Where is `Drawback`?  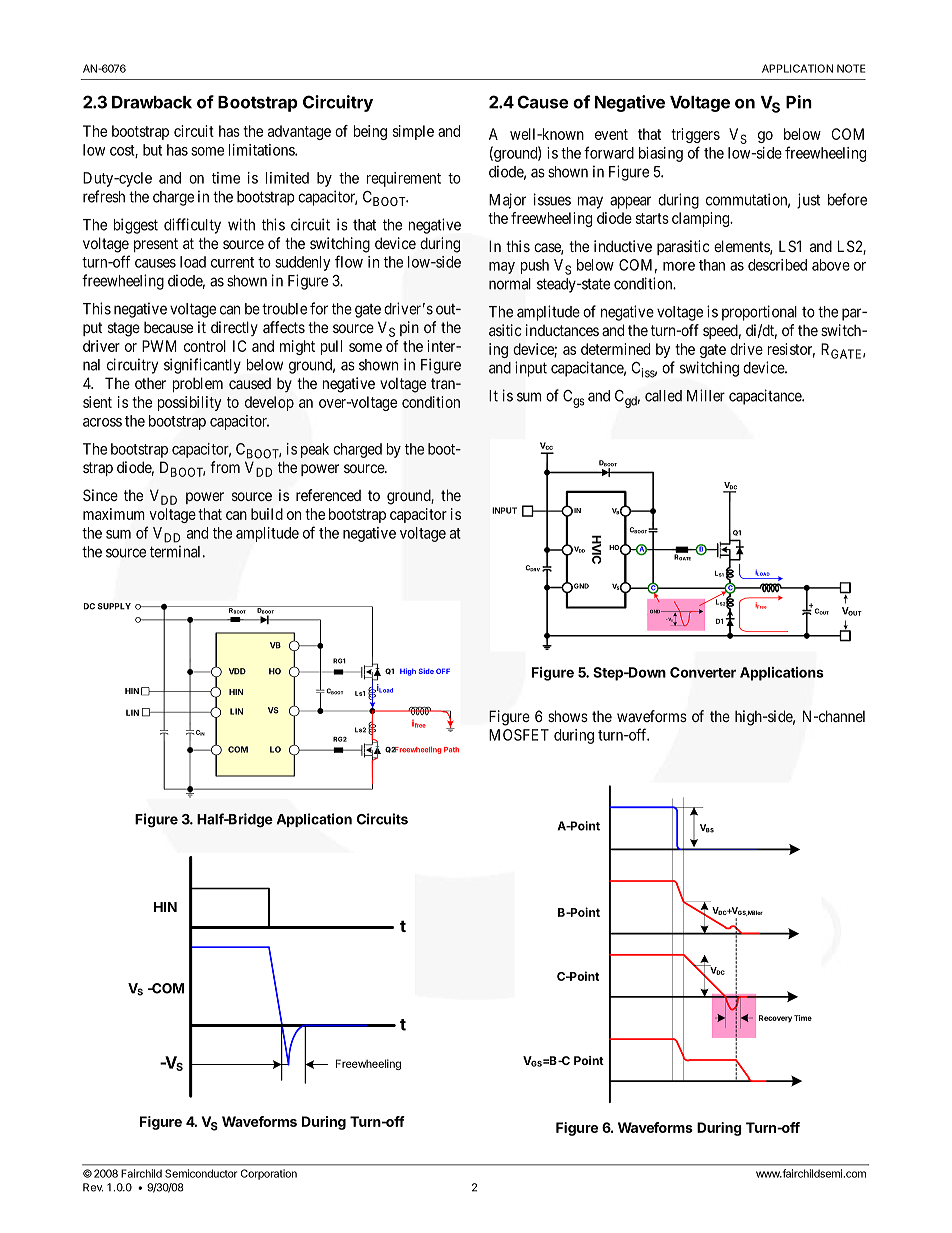 Drawback is located at coordinates (152, 102).
